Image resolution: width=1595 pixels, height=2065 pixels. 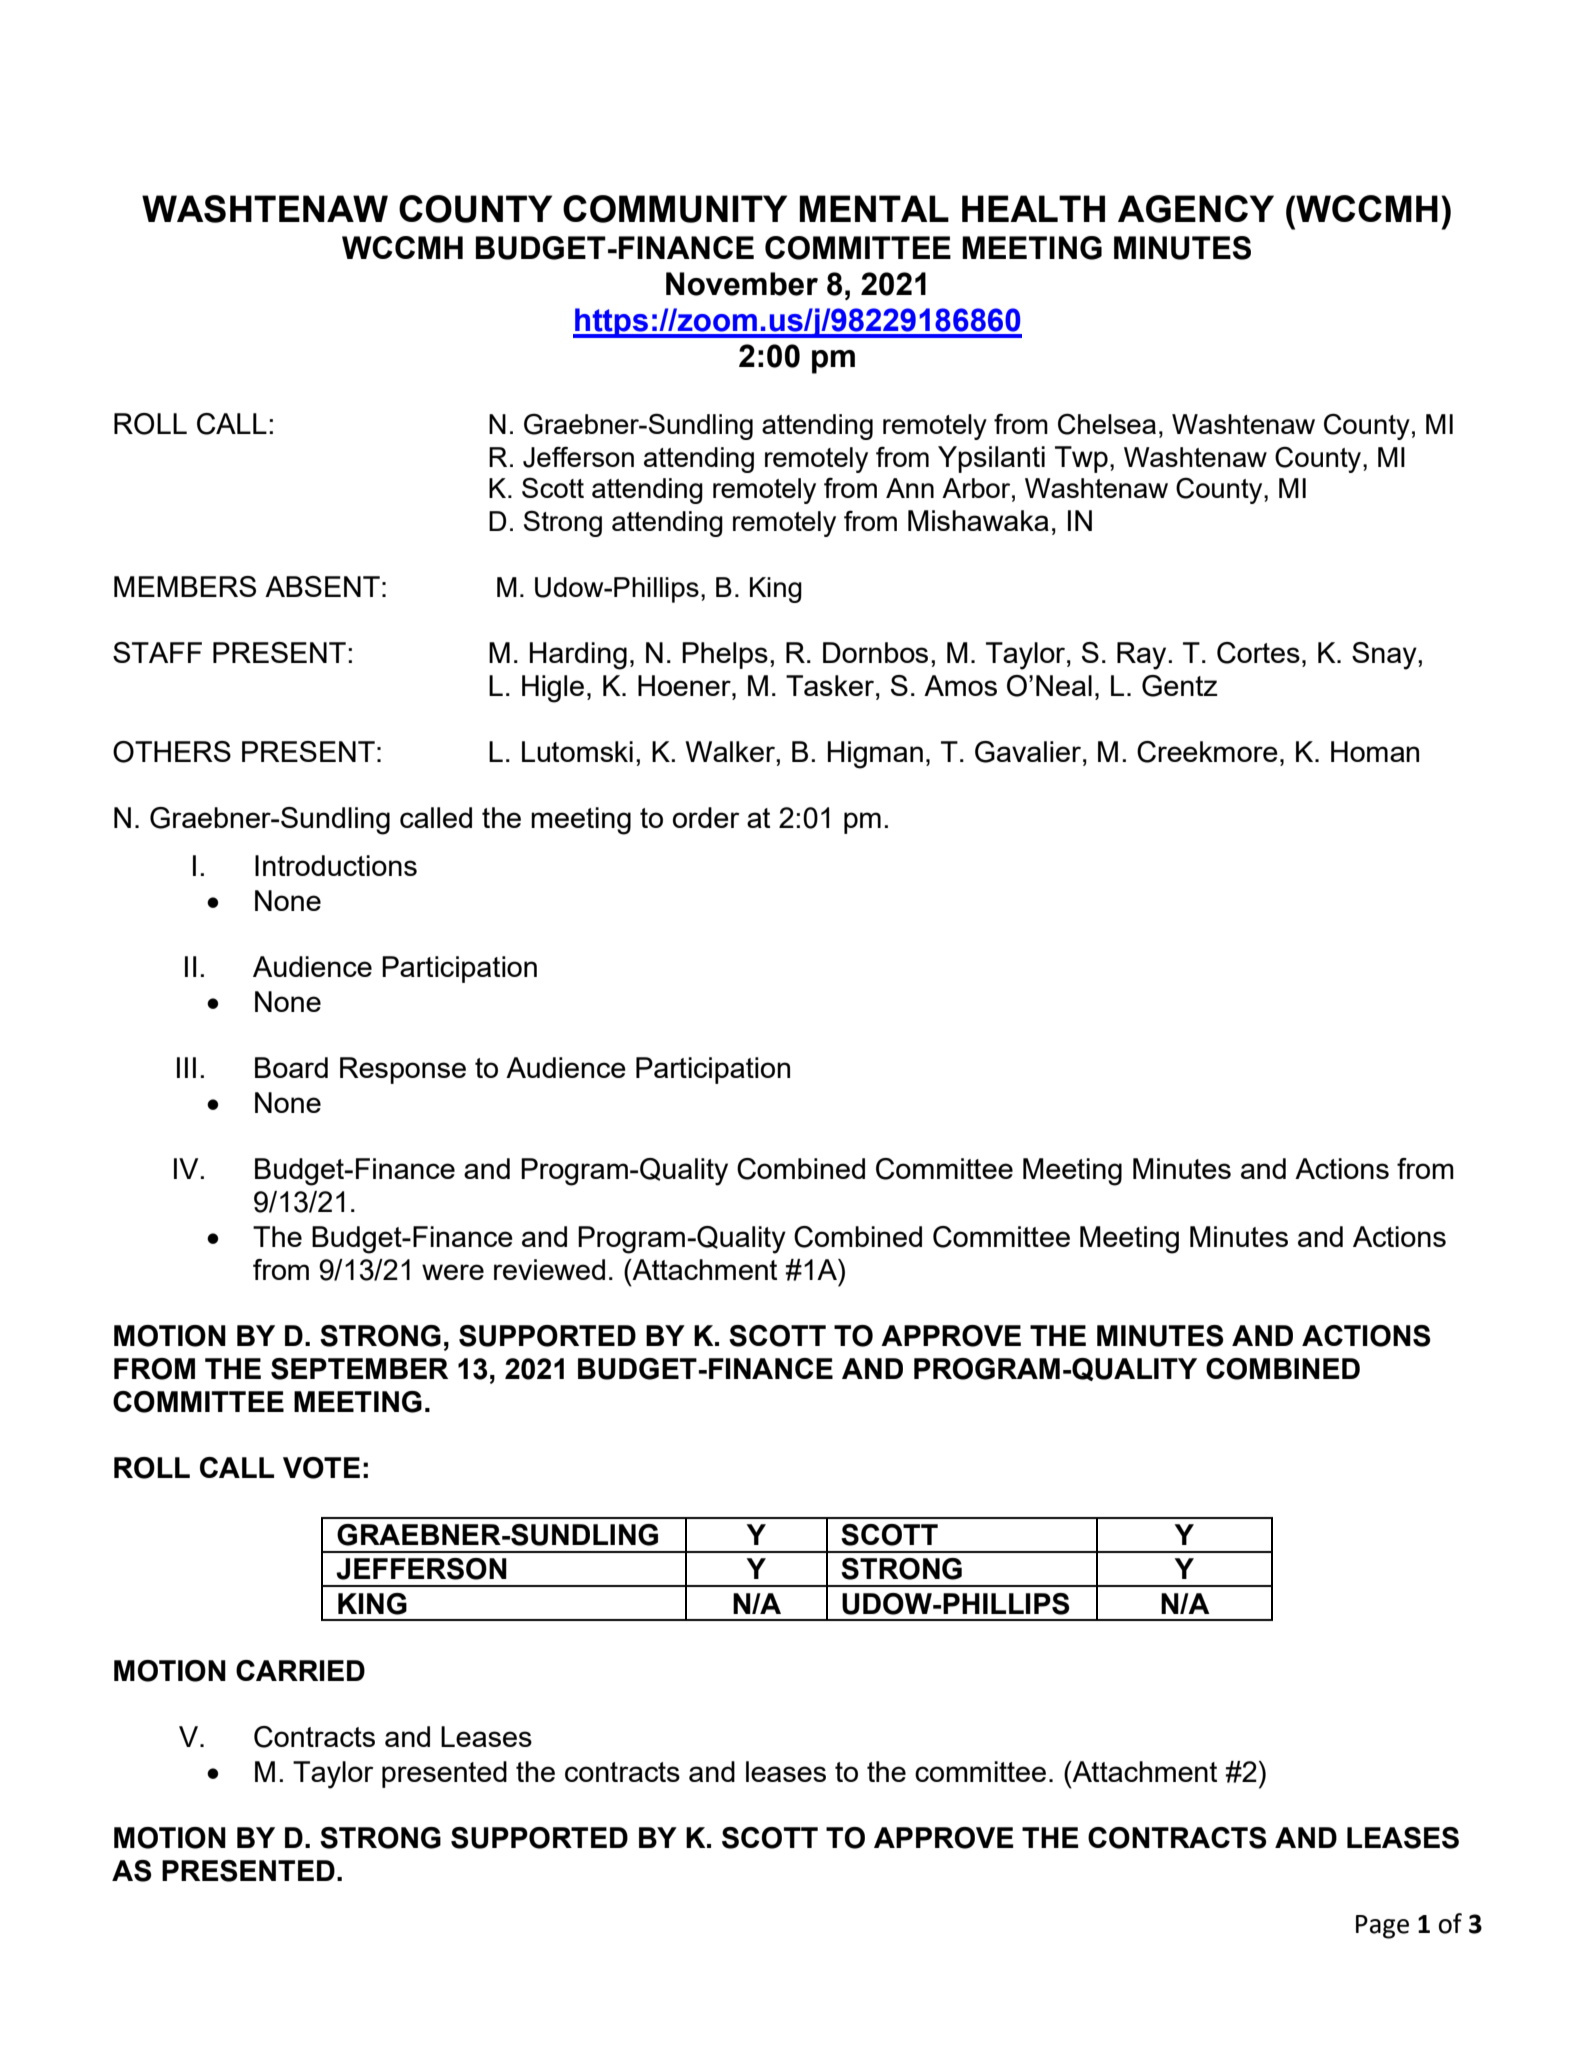 I want to click on AGENCY, so click(x=1196, y=209).
